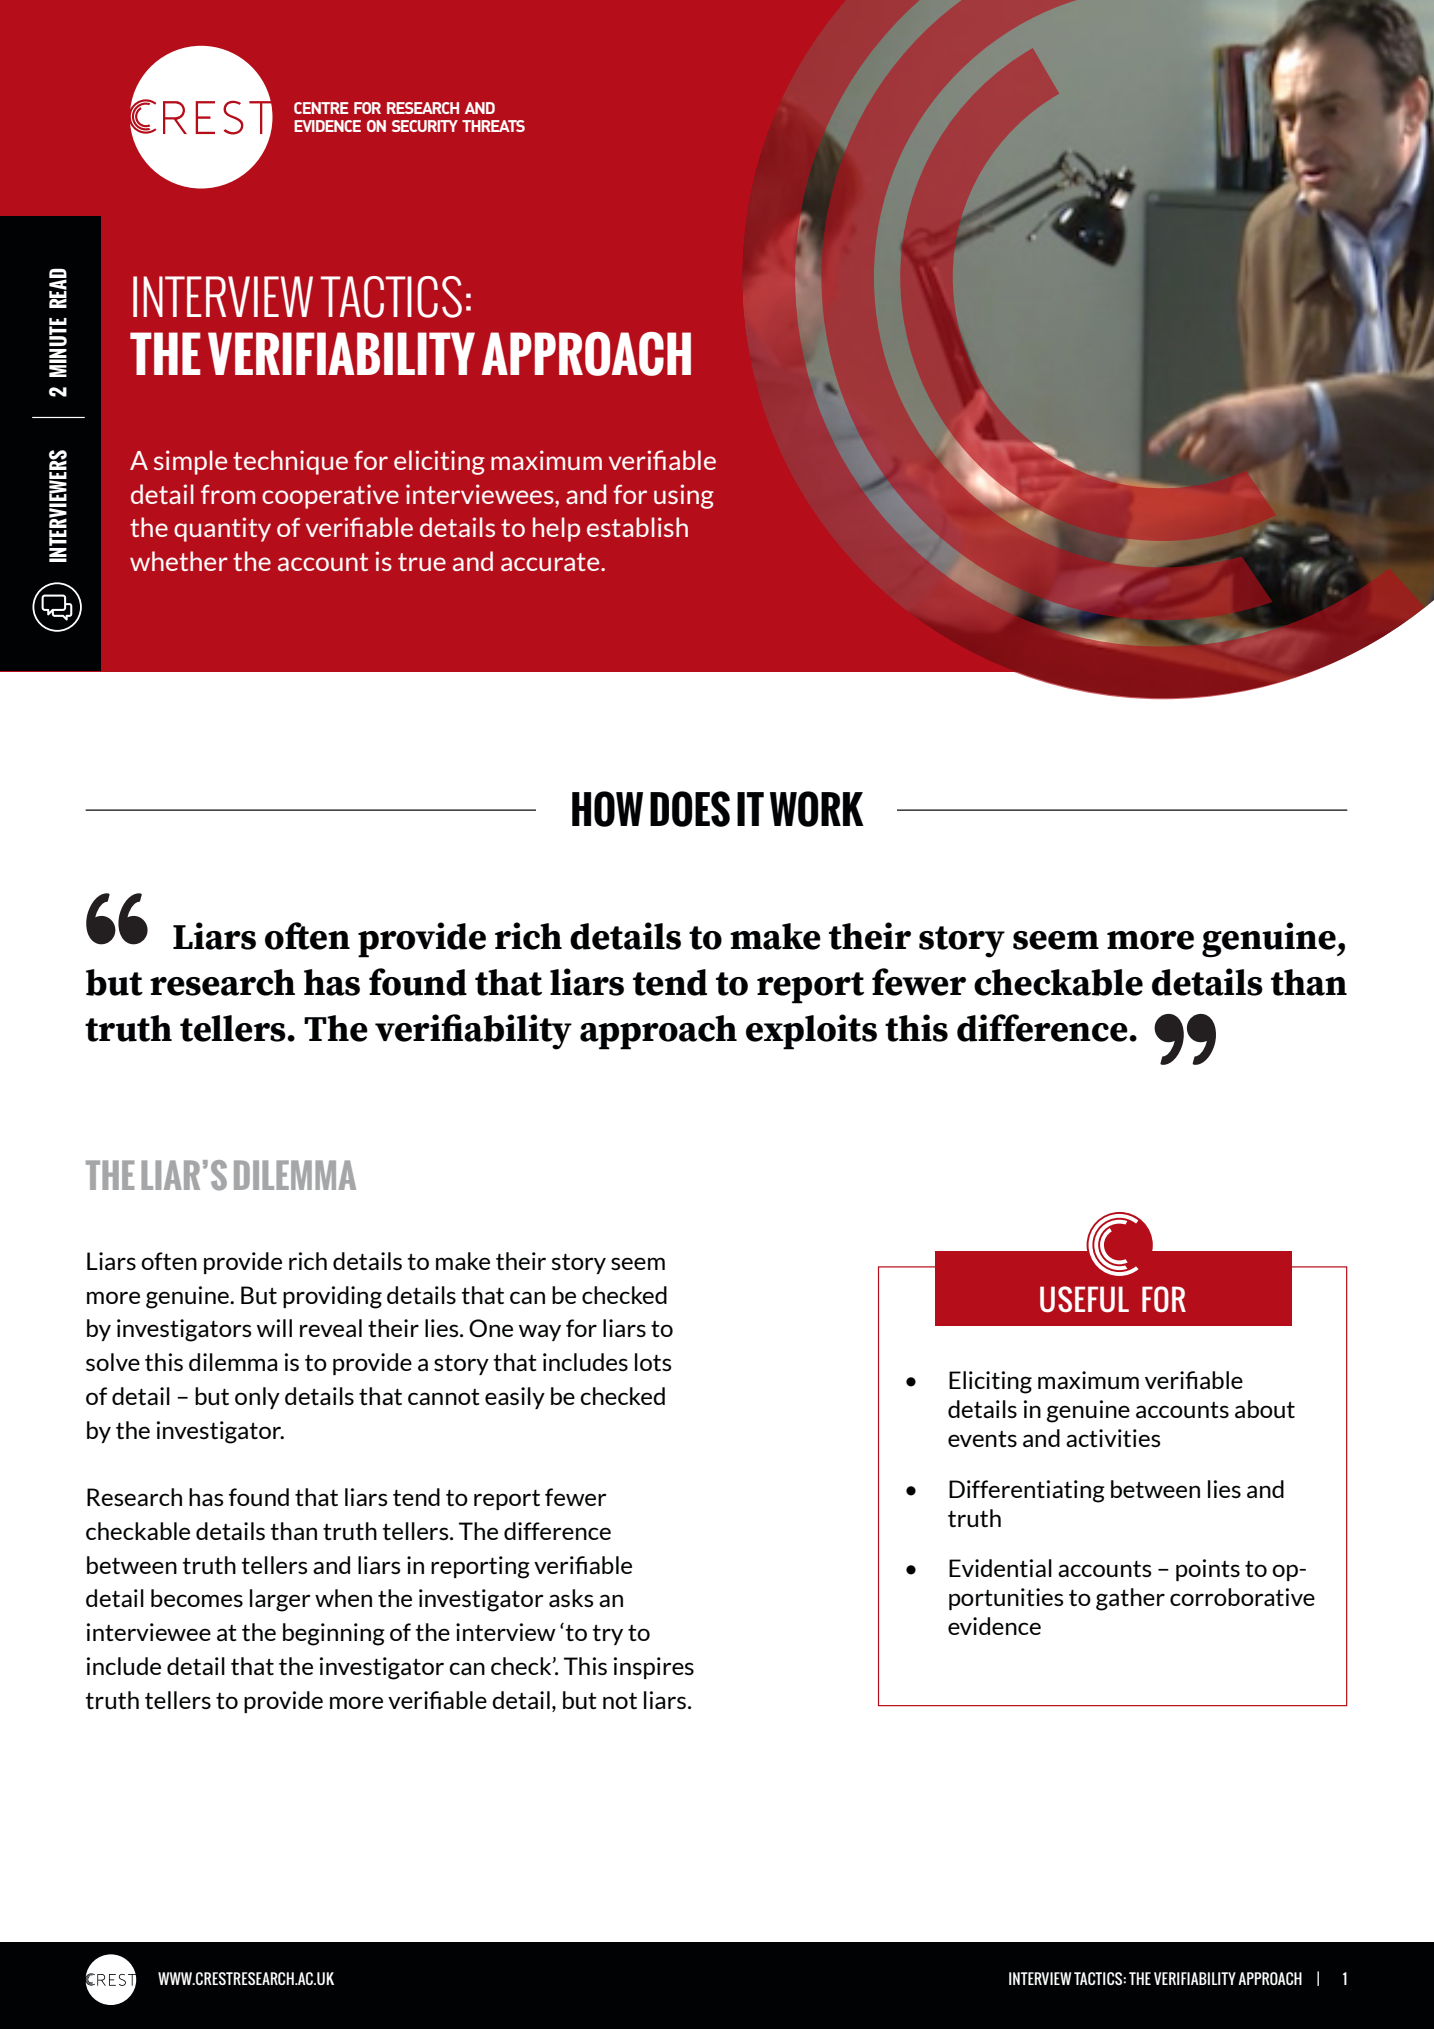 The height and width of the image is (2029, 1434). I want to click on gather, so click(1130, 1599).
